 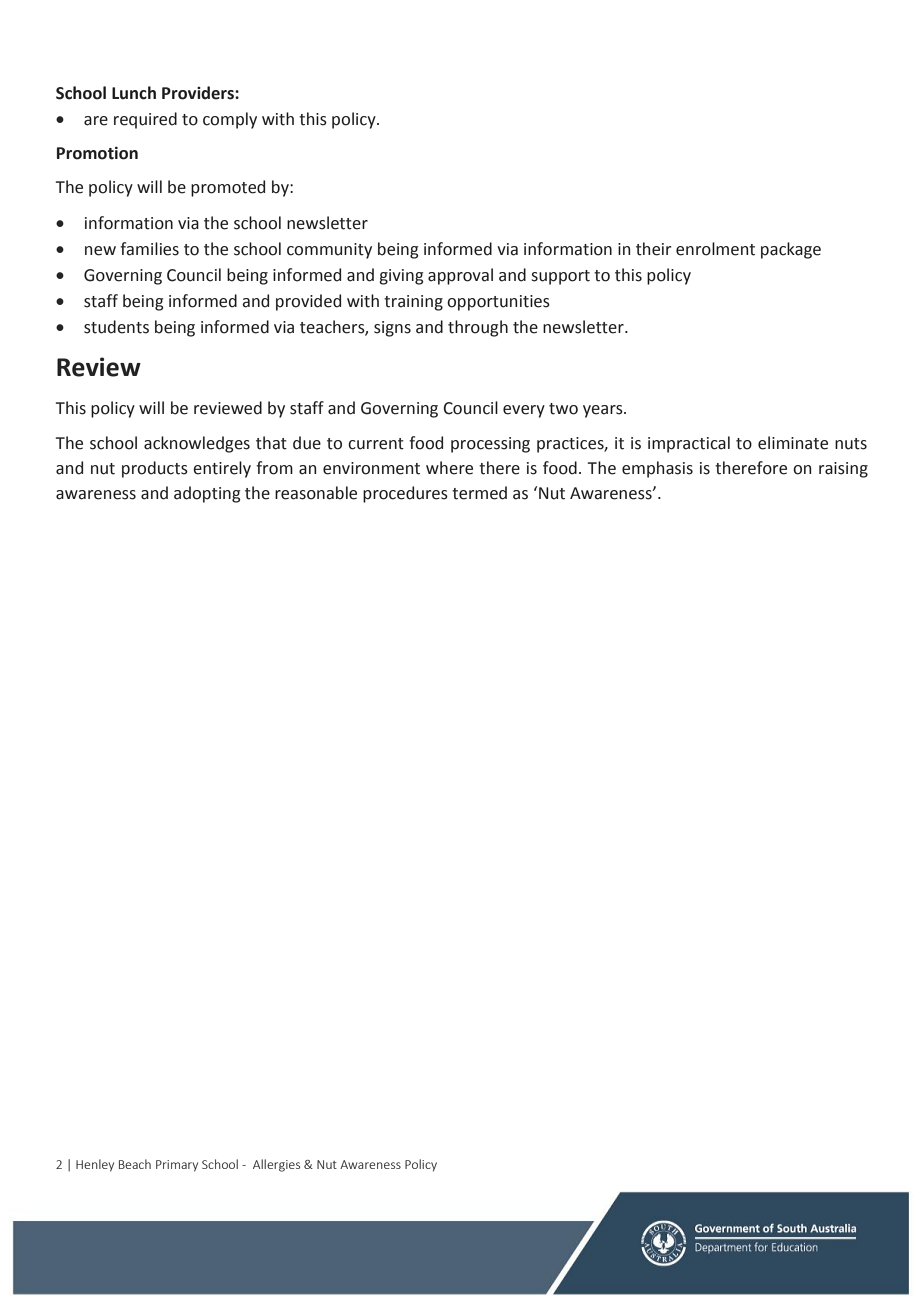 I want to click on raising, so click(x=843, y=470).
